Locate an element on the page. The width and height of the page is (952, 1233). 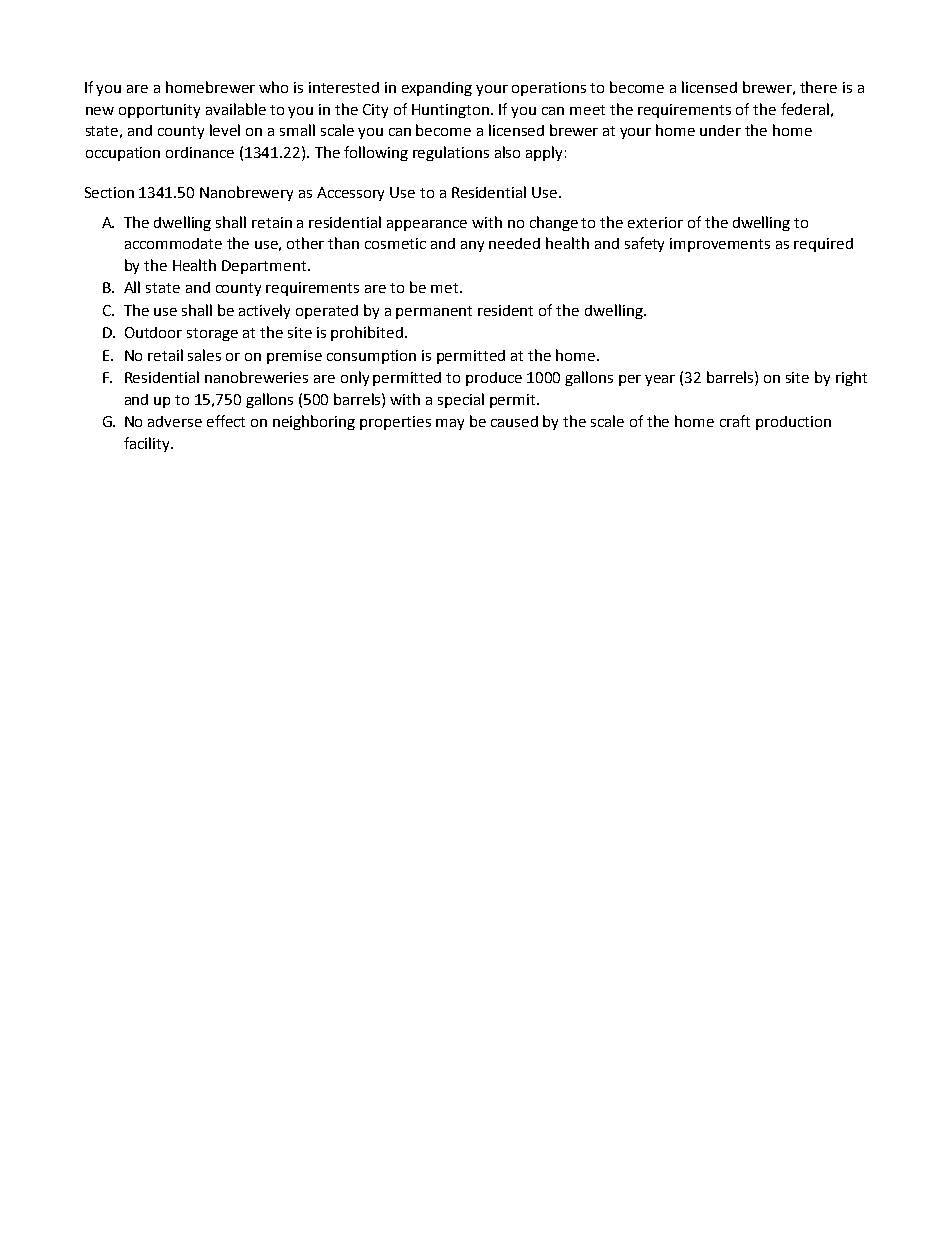
expanding is located at coordinates (437, 89).
